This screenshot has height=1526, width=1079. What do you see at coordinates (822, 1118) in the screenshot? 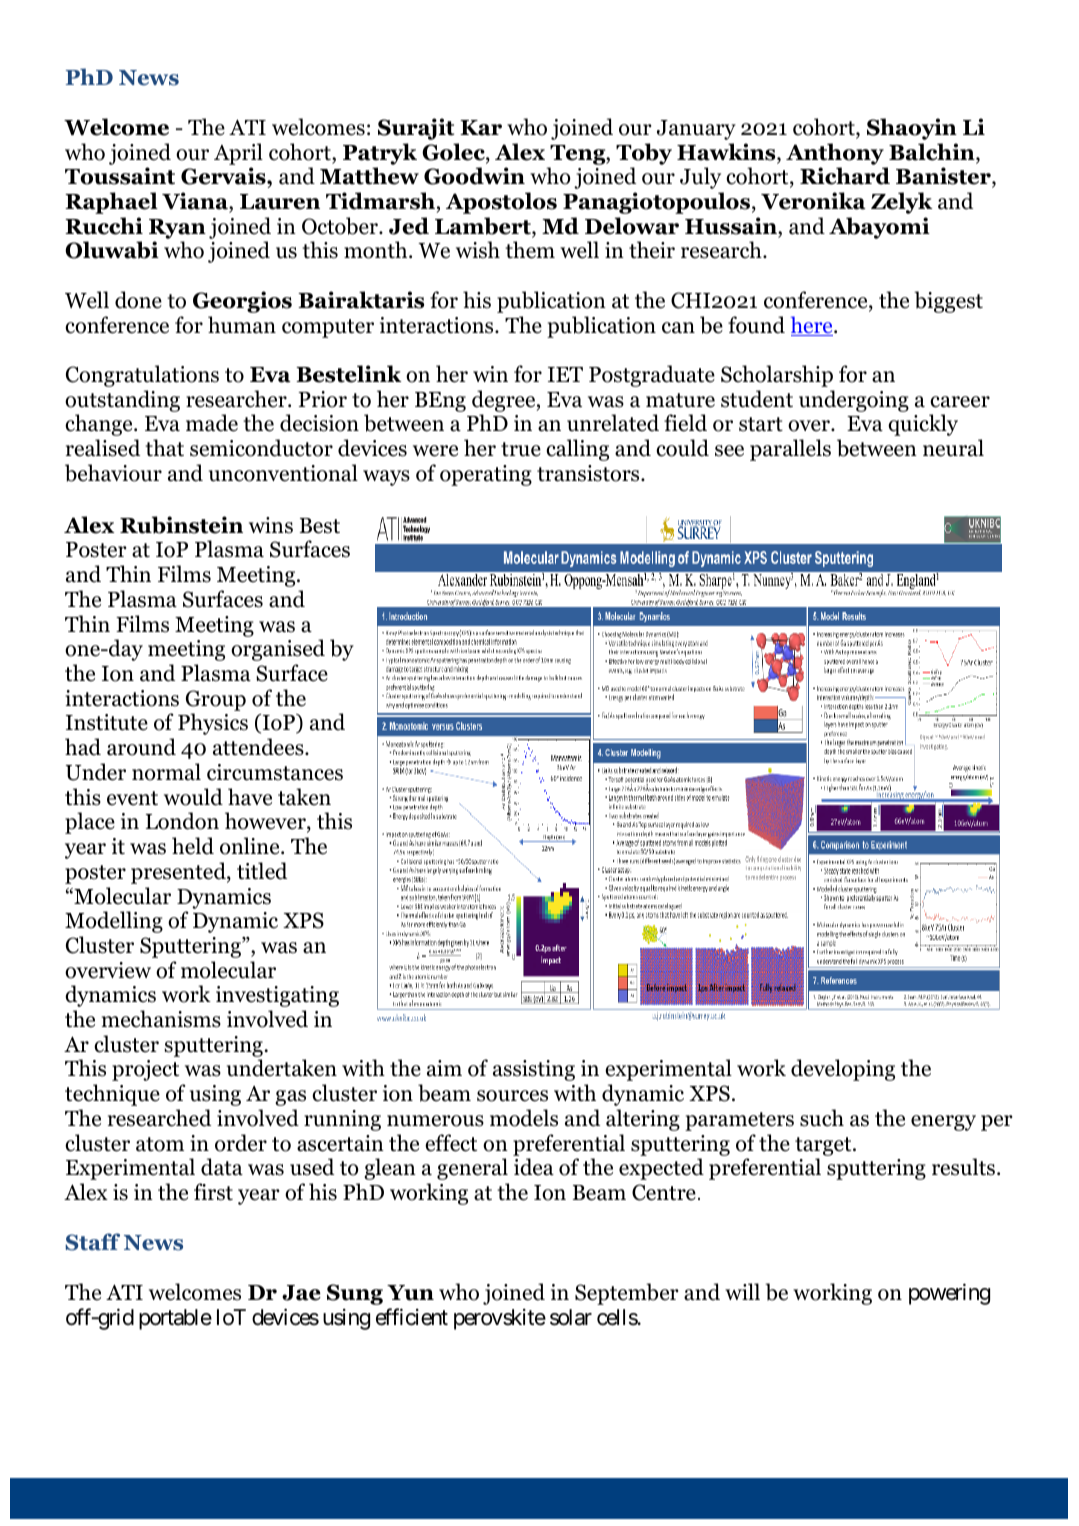
I see `such` at bounding box center [822, 1118].
